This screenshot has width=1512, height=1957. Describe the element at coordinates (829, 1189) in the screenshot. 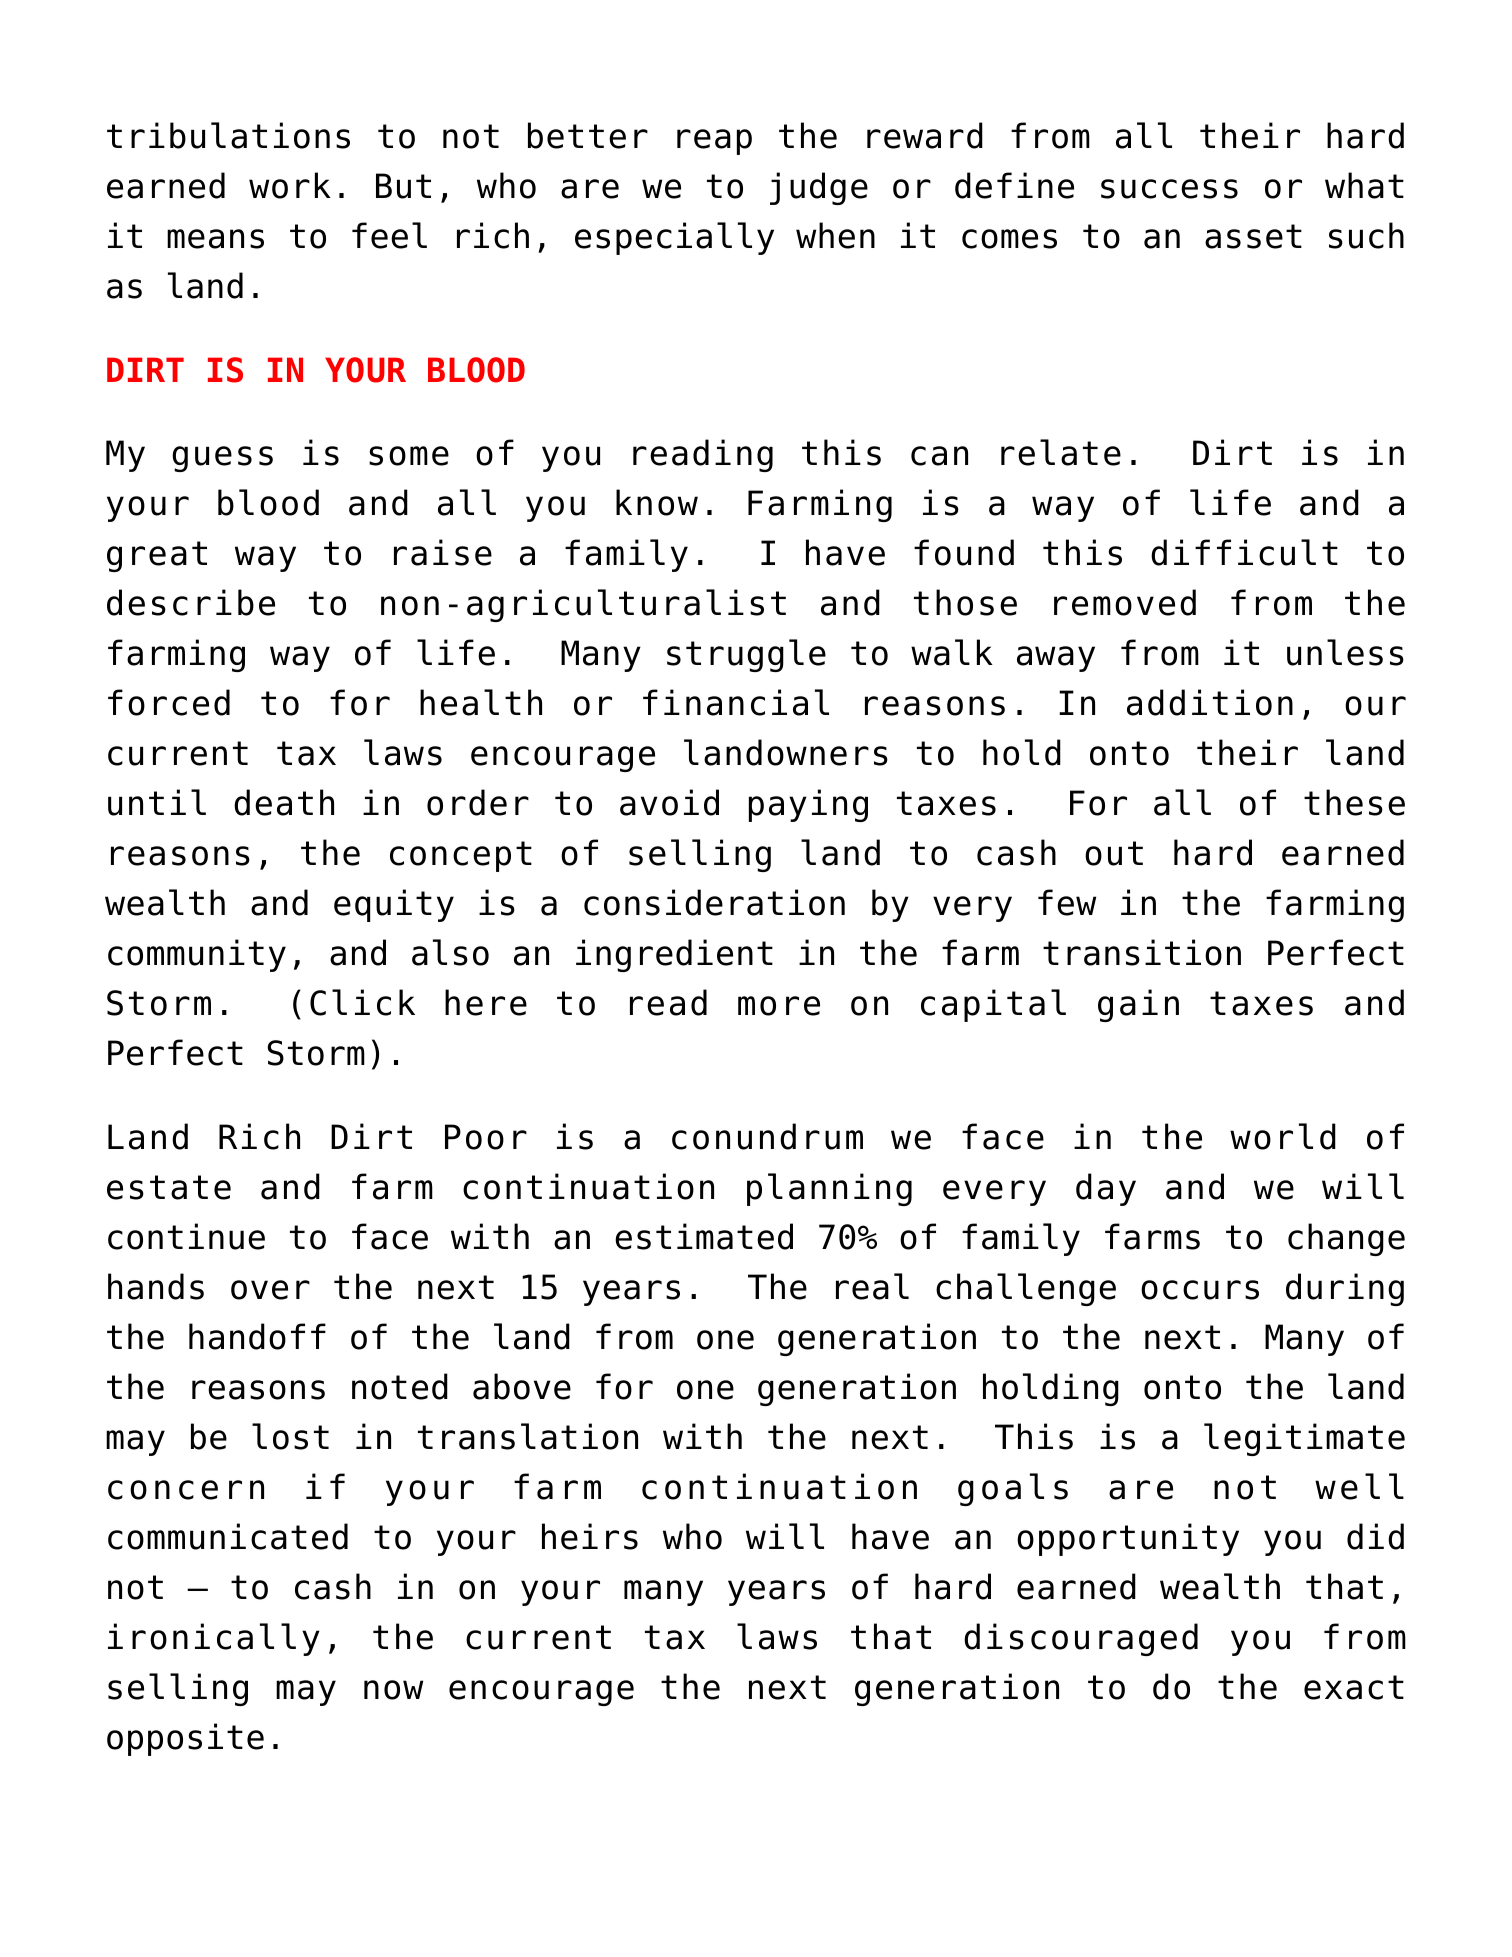

I see `planning` at that location.
